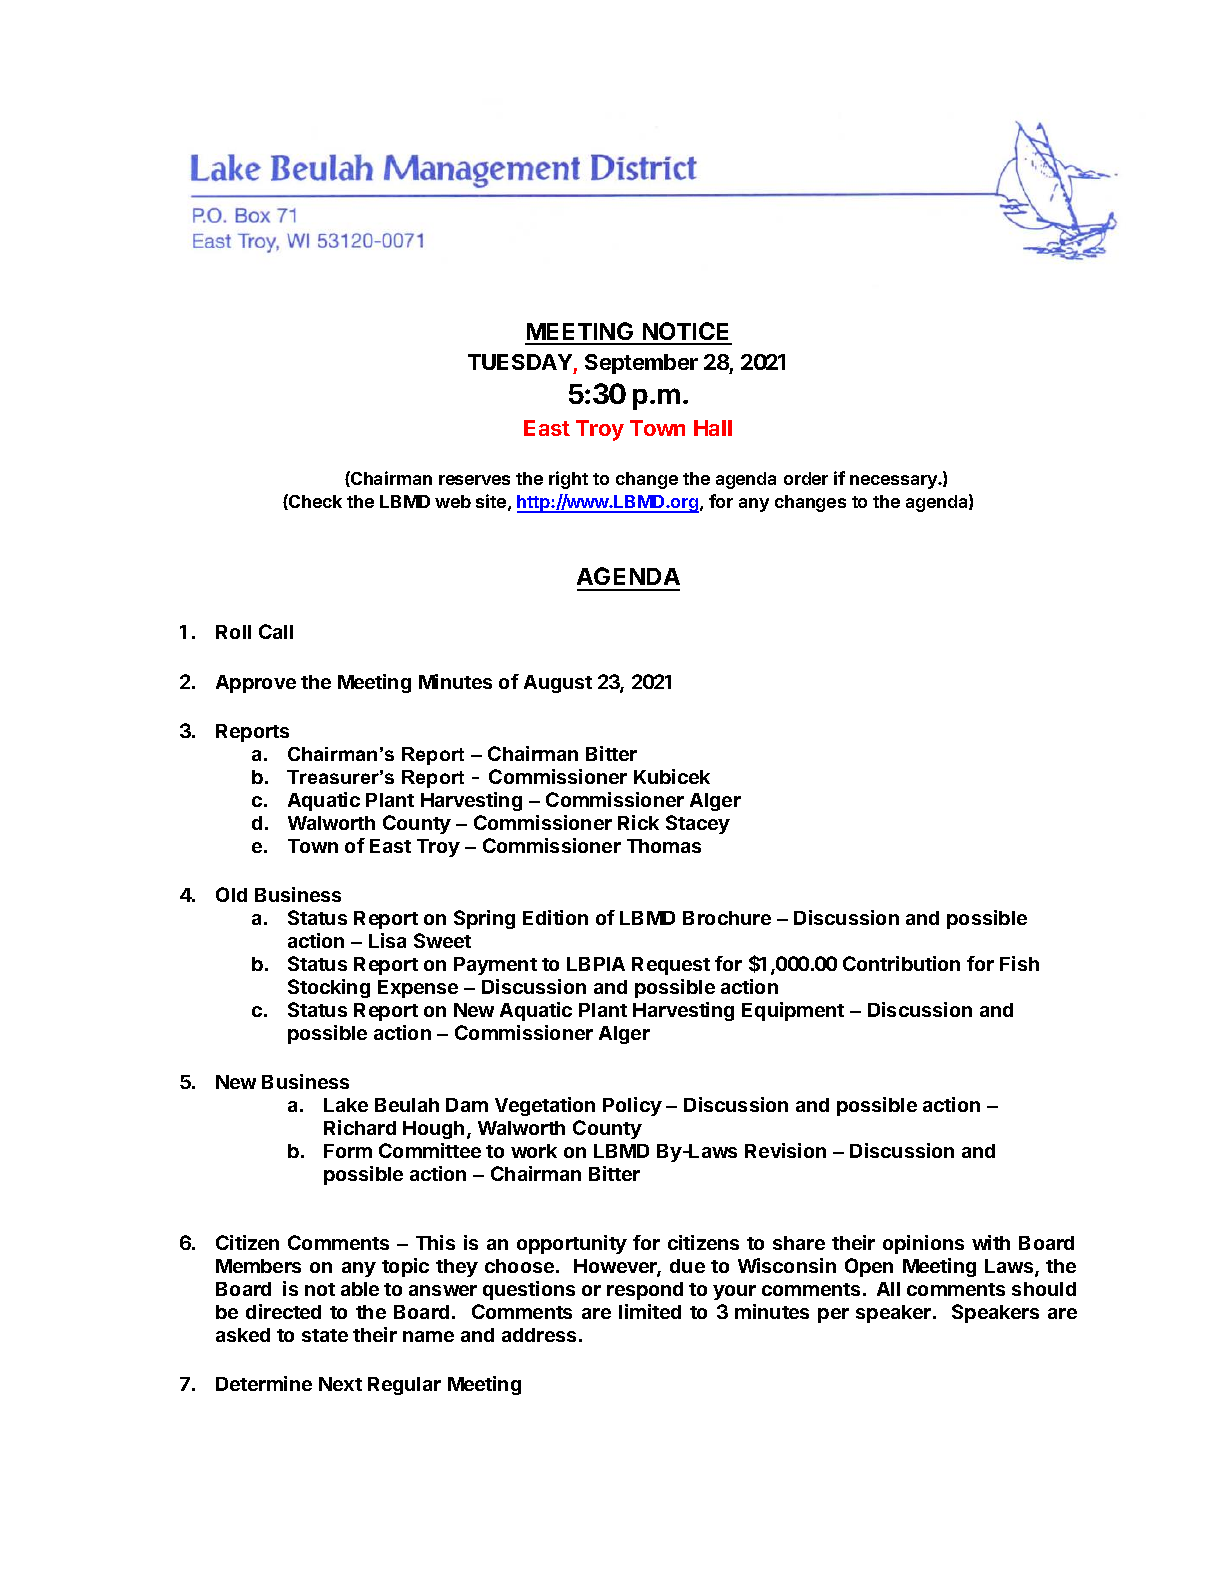 This page has height=1580, width=1221. I want to click on reserves, so click(474, 480).
